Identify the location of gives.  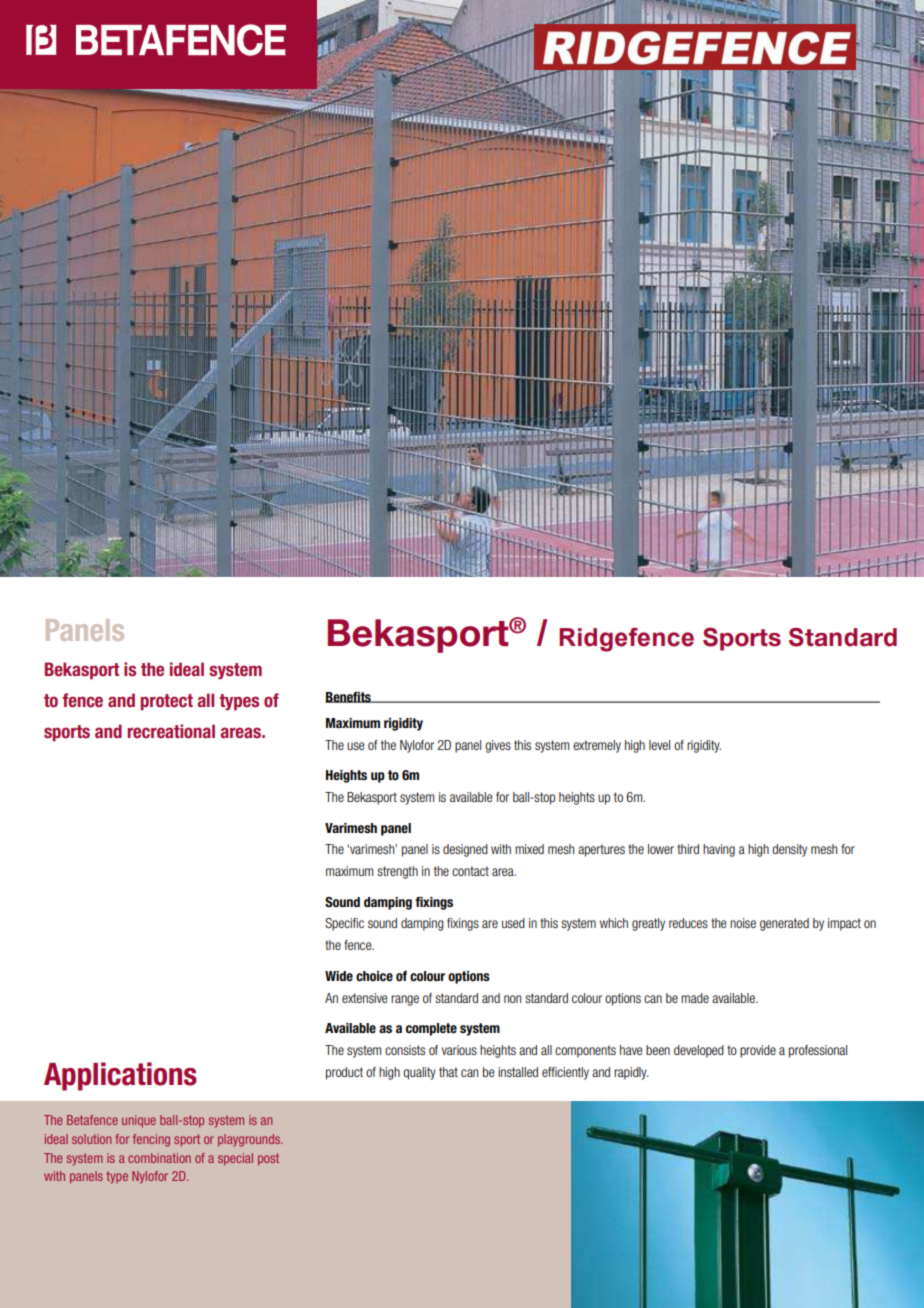
(498, 746).
